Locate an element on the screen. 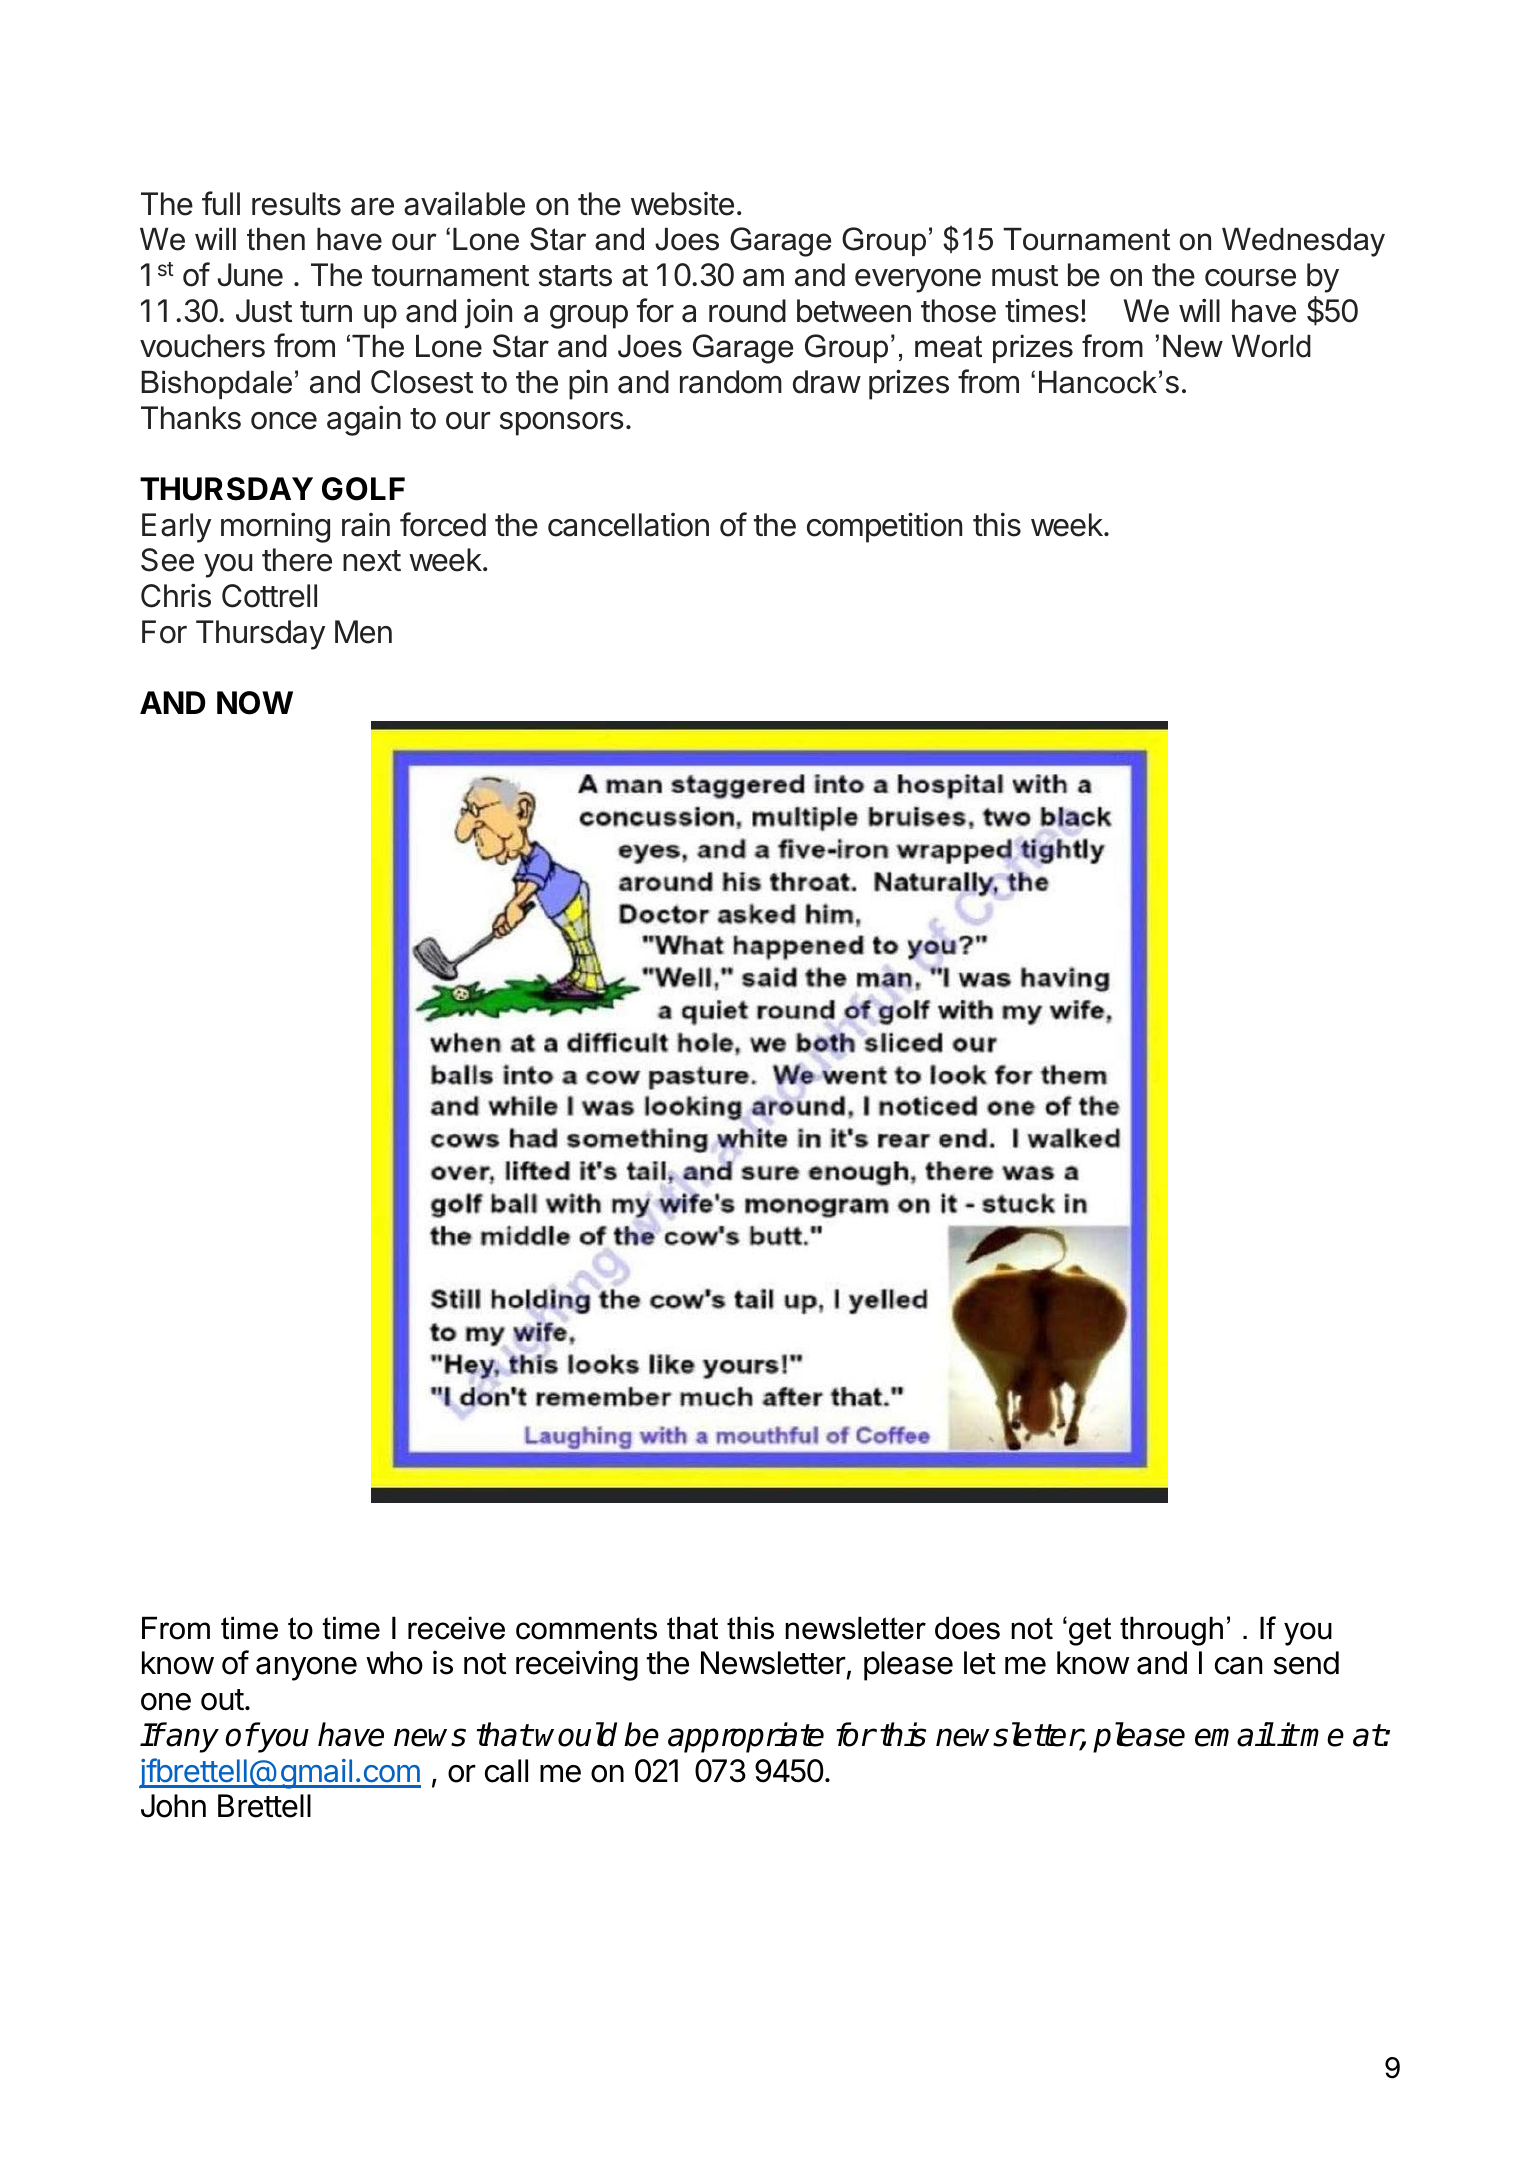  Chris is located at coordinates (176, 595).
